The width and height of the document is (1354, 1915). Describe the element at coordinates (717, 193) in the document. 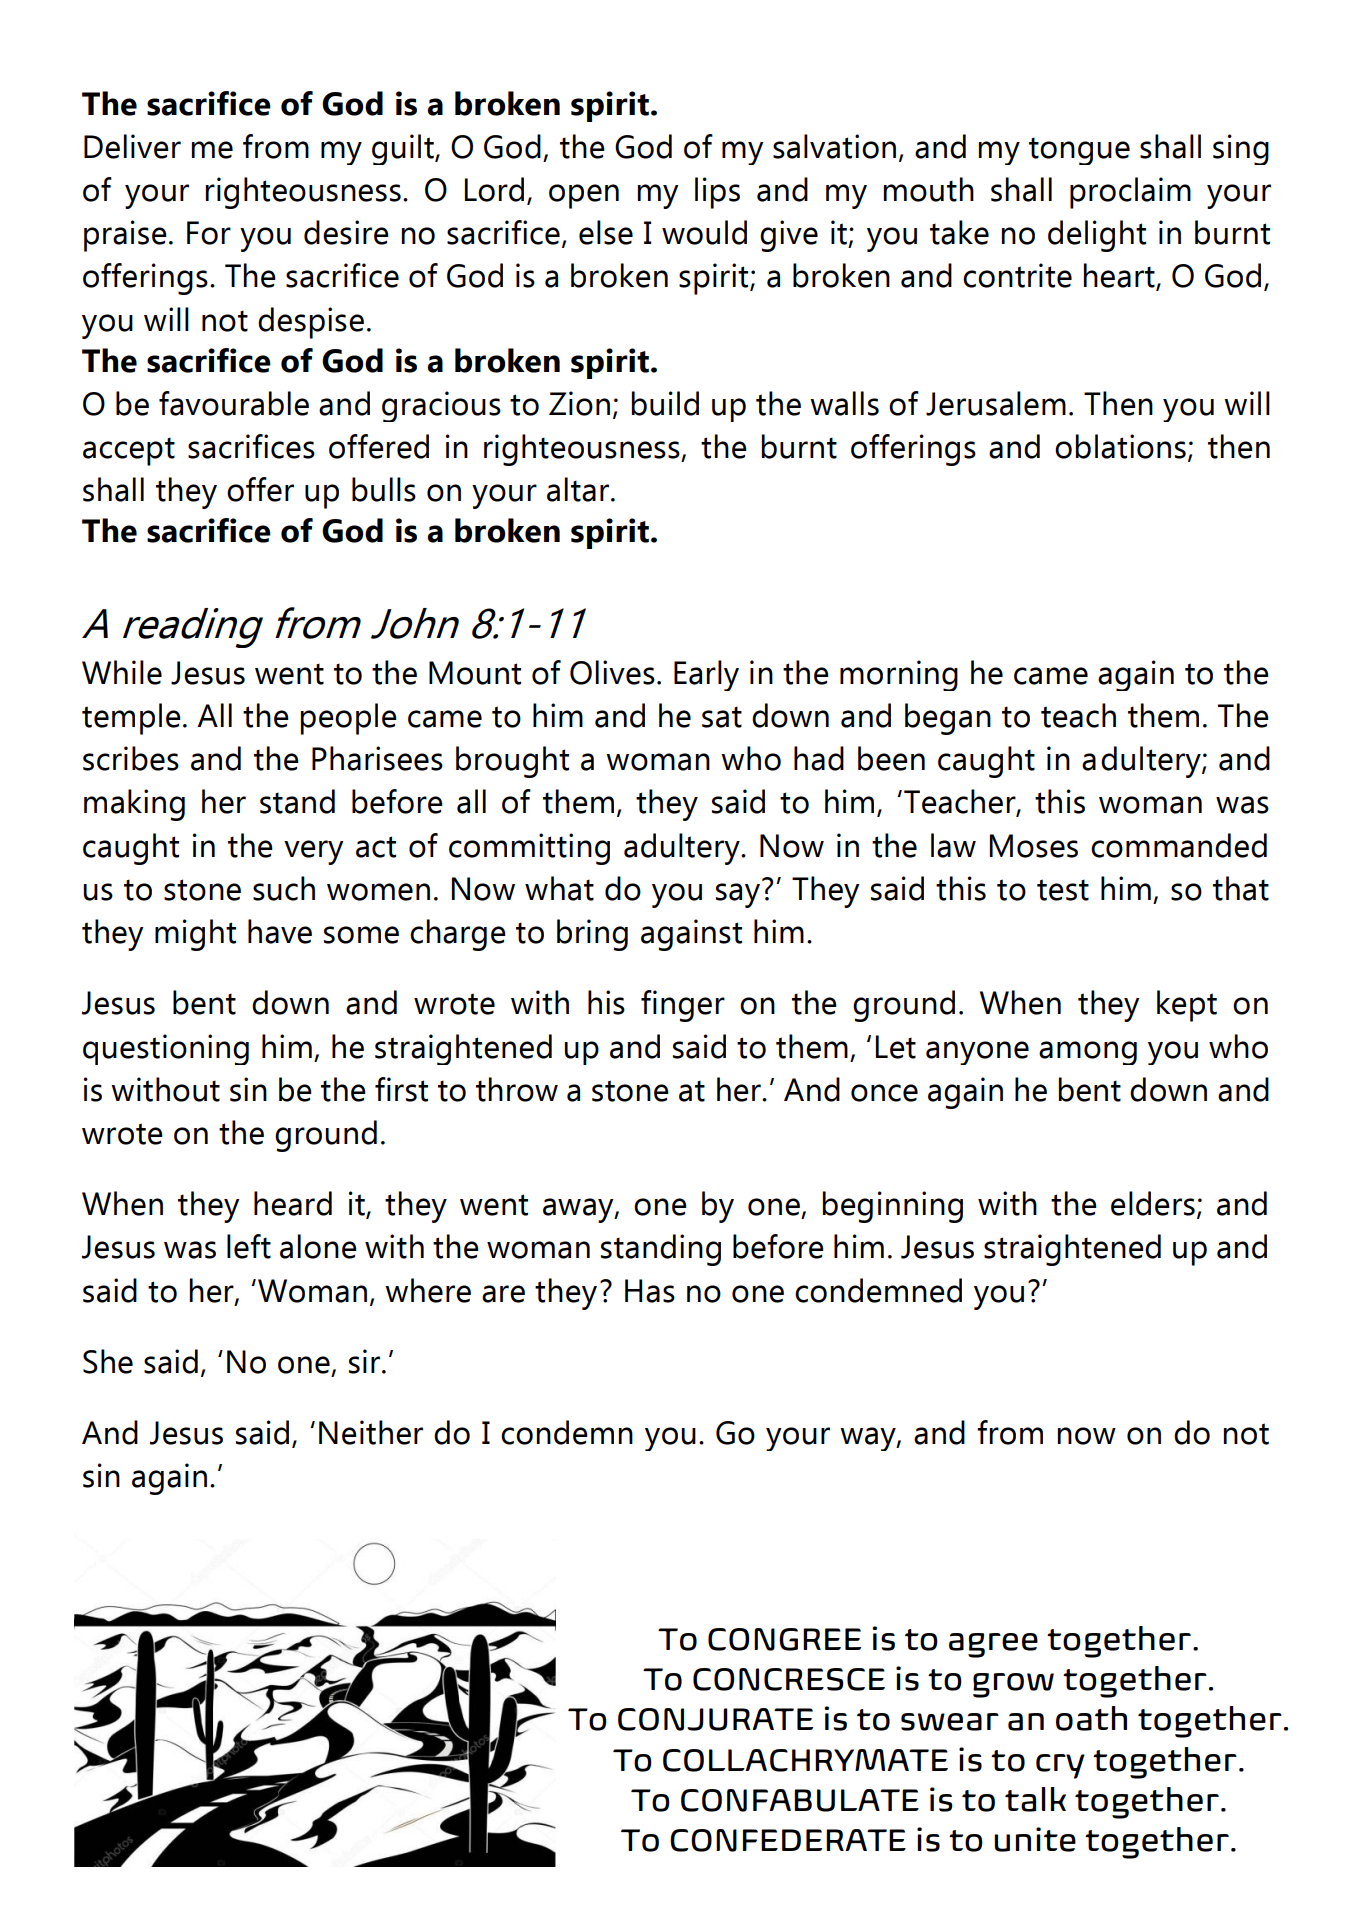

I see `lips` at that location.
